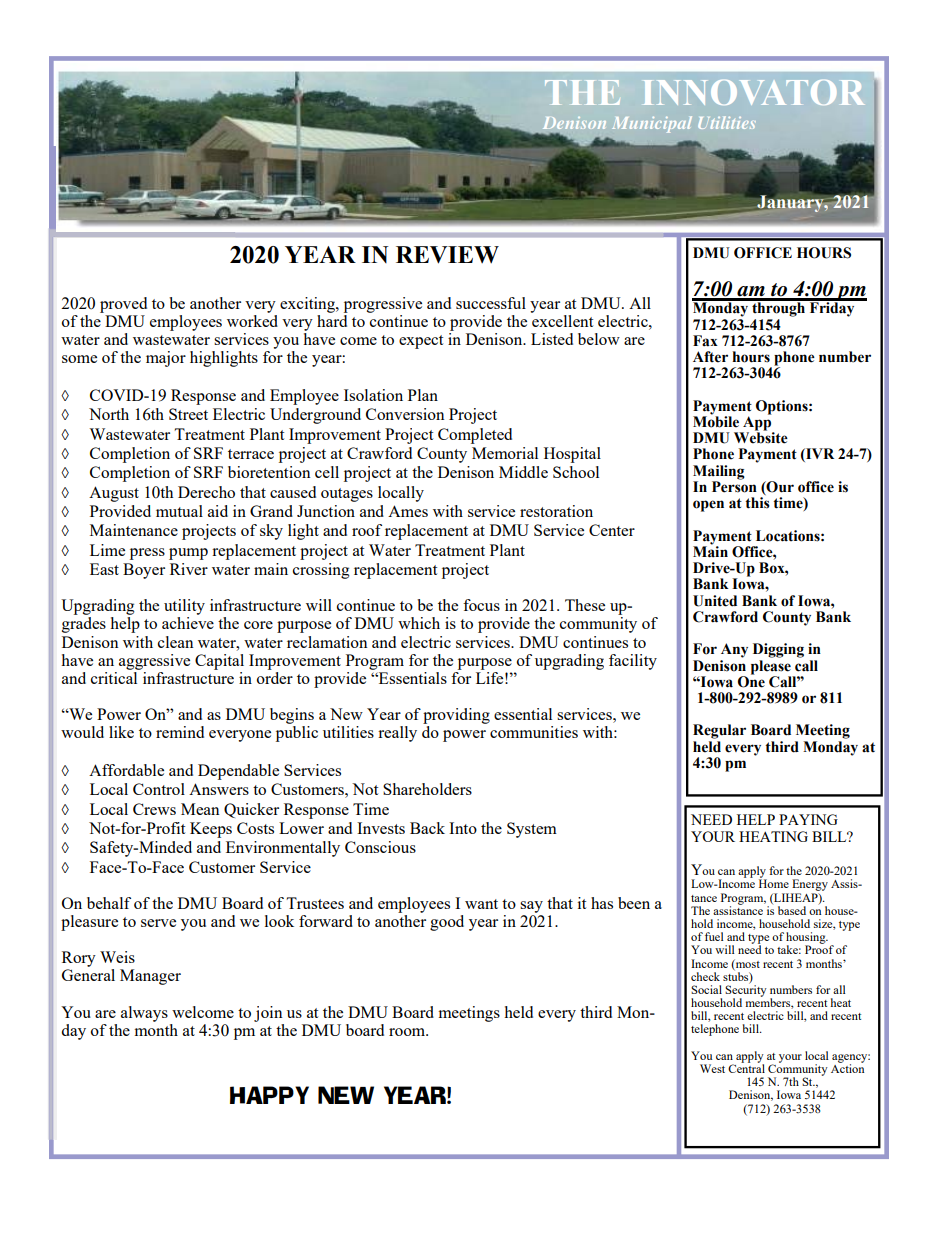 The width and height of the page is (952, 1233). I want to click on remind, so click(180, 732).
